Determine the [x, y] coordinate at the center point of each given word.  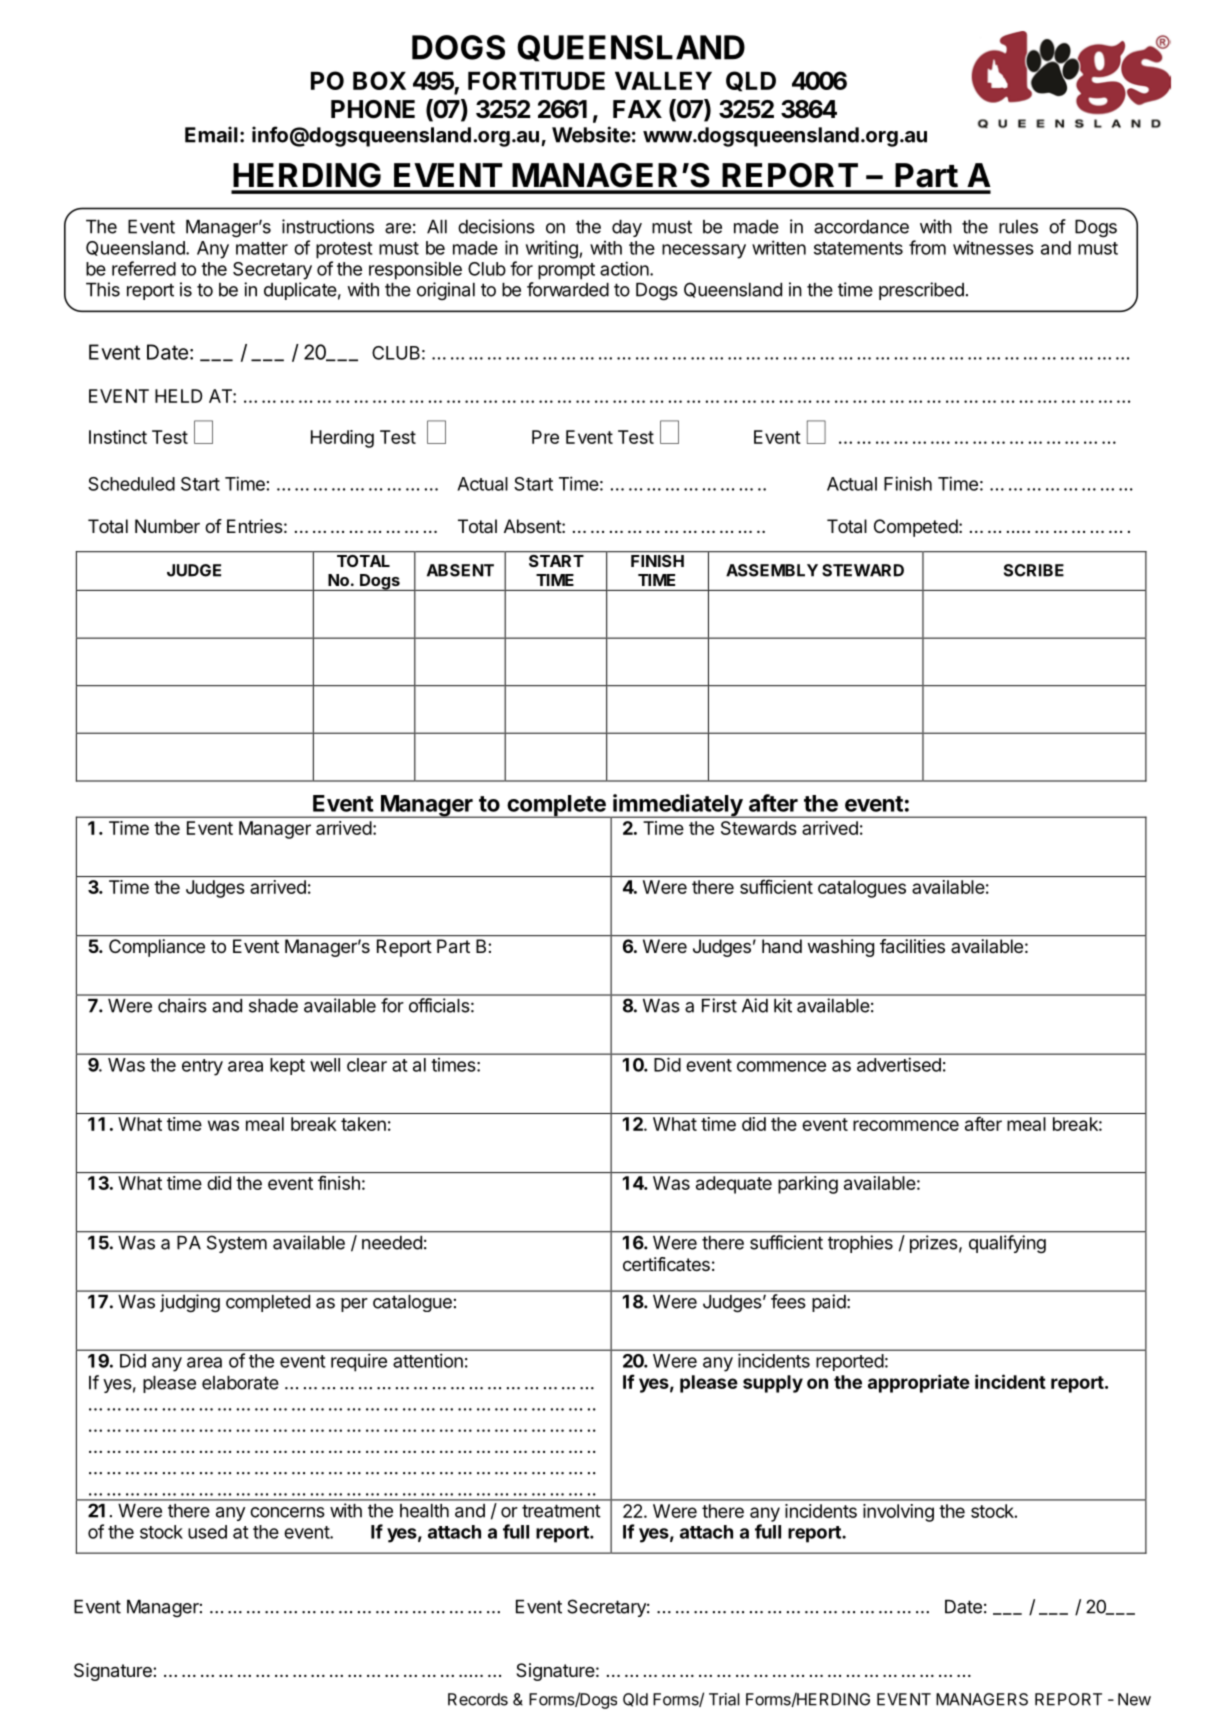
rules [1018, 227]
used [207, 1532]
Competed [917, 528]
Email [211, 134]
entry [202, 1067]
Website [591, 134]
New [1134, 1699]
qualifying [1007, 1244]
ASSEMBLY [772, 570]
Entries [255, 526]
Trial [724, 1699]
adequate [734, 1185]
